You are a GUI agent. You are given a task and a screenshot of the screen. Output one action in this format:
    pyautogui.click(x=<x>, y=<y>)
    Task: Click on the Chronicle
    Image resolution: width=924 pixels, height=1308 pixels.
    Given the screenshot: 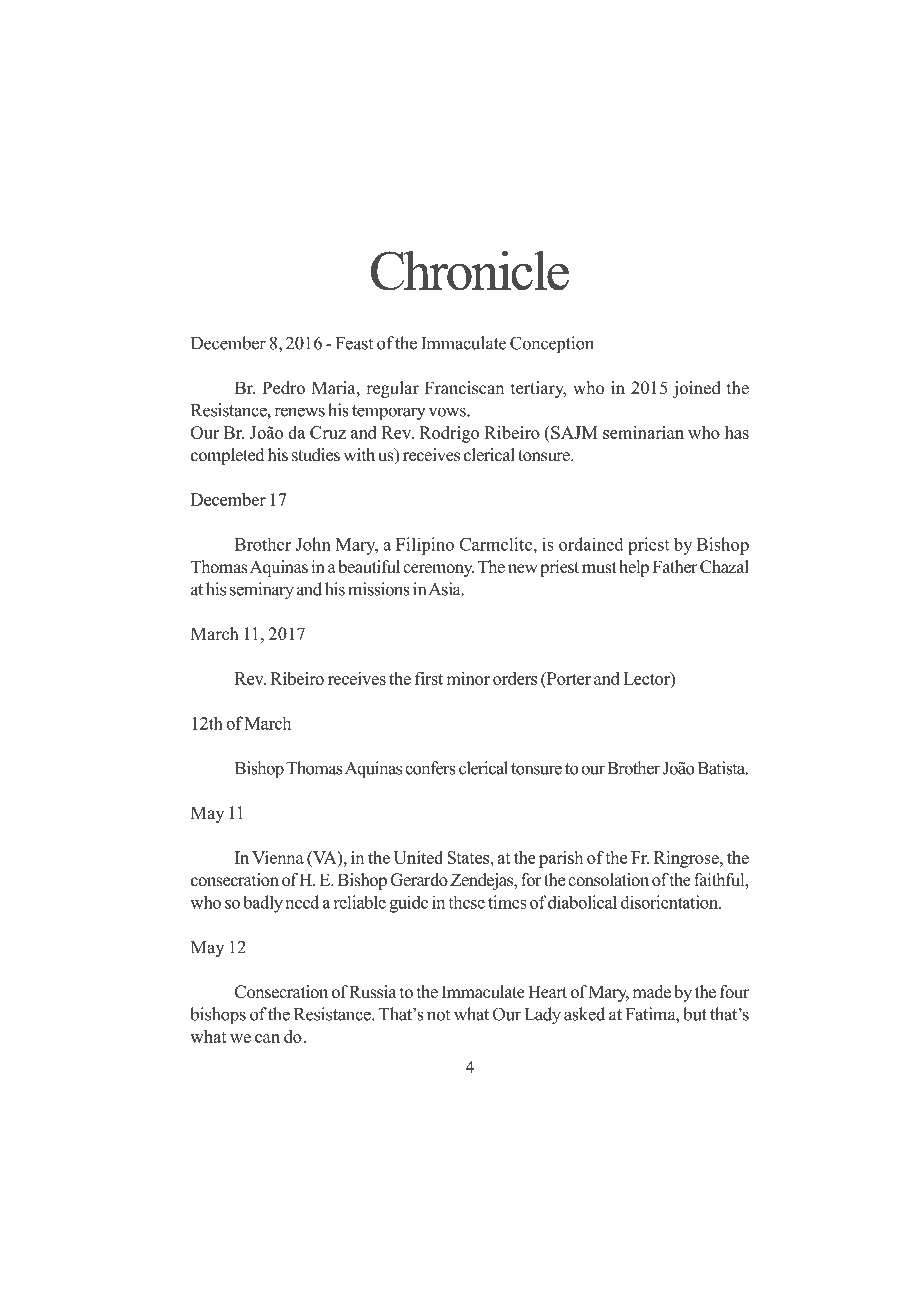 What is the action you would take?
    pyautogui.click(x=470, y=270)
